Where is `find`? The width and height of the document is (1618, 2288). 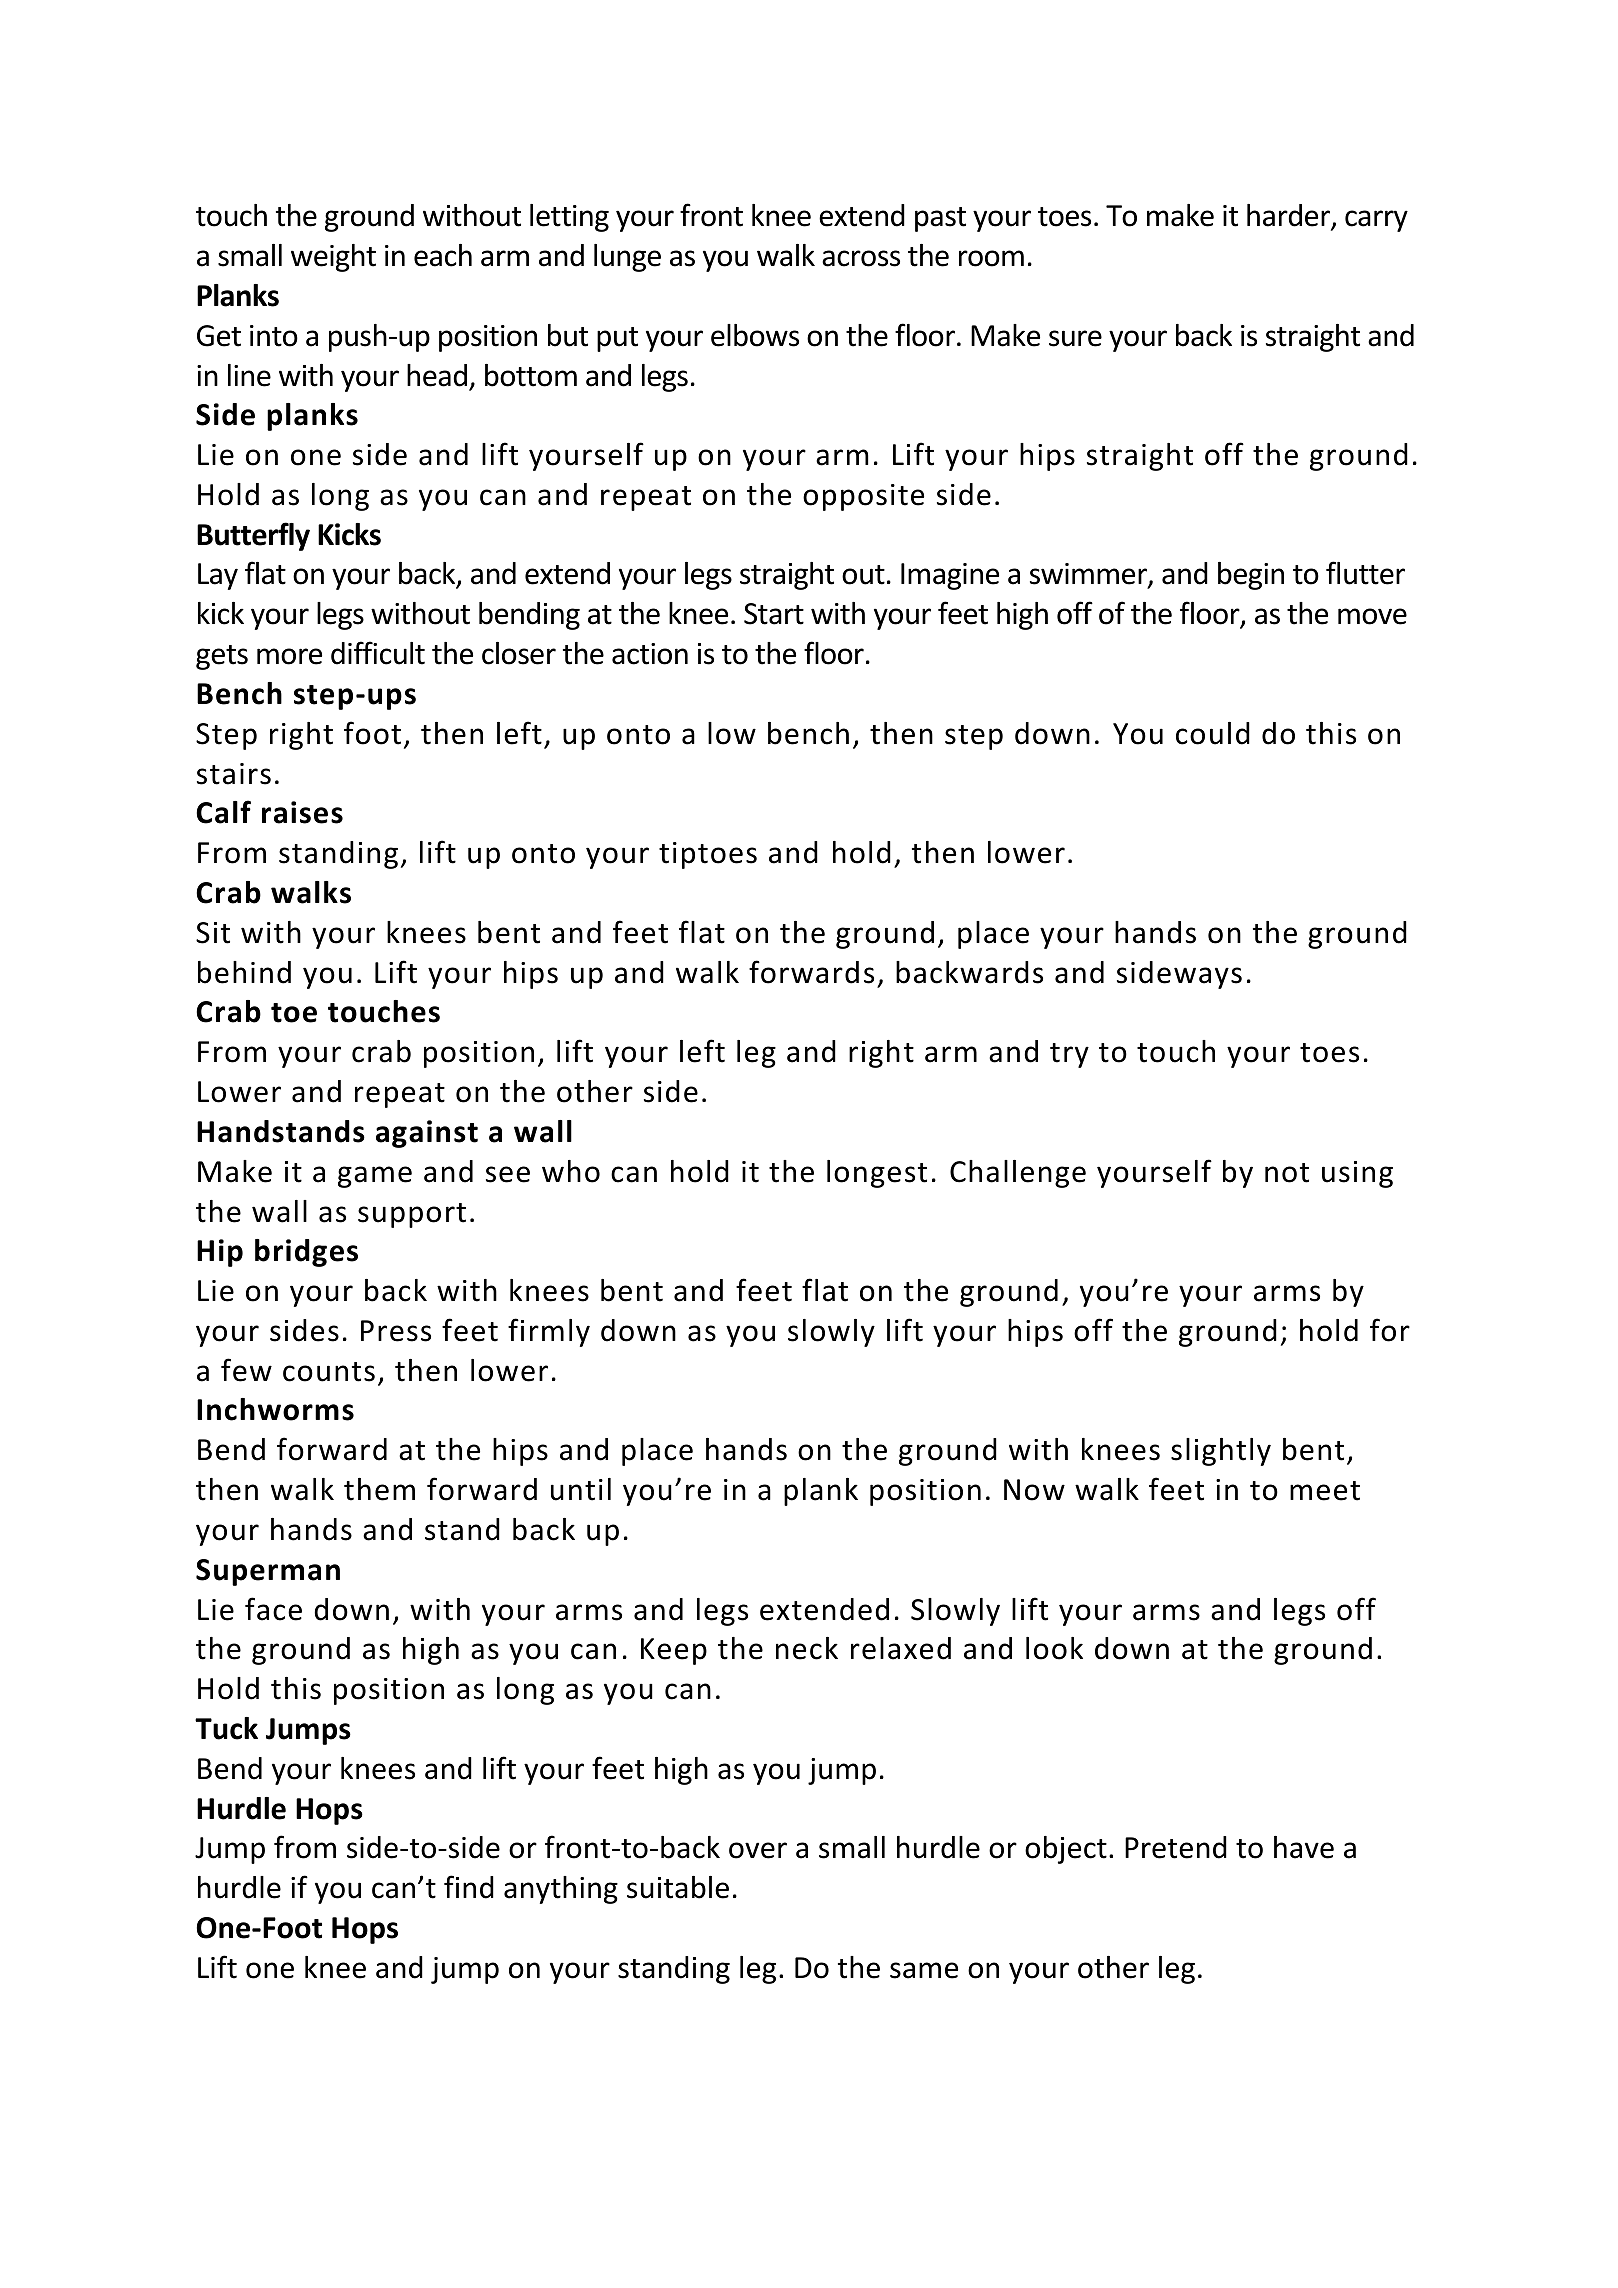
find is located at coordinates (469, 1887).
